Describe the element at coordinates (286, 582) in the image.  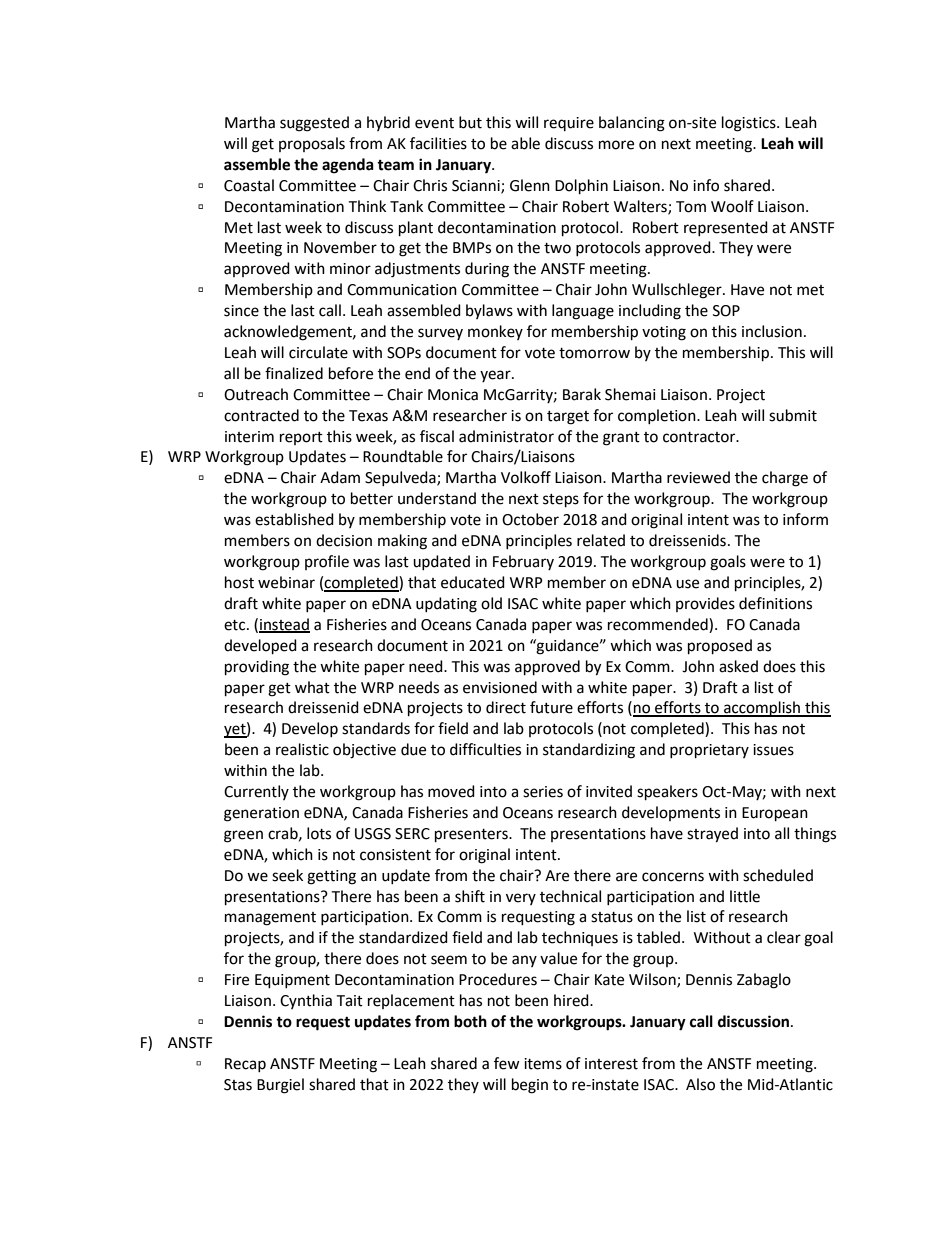
I see `webinar` at that location.
